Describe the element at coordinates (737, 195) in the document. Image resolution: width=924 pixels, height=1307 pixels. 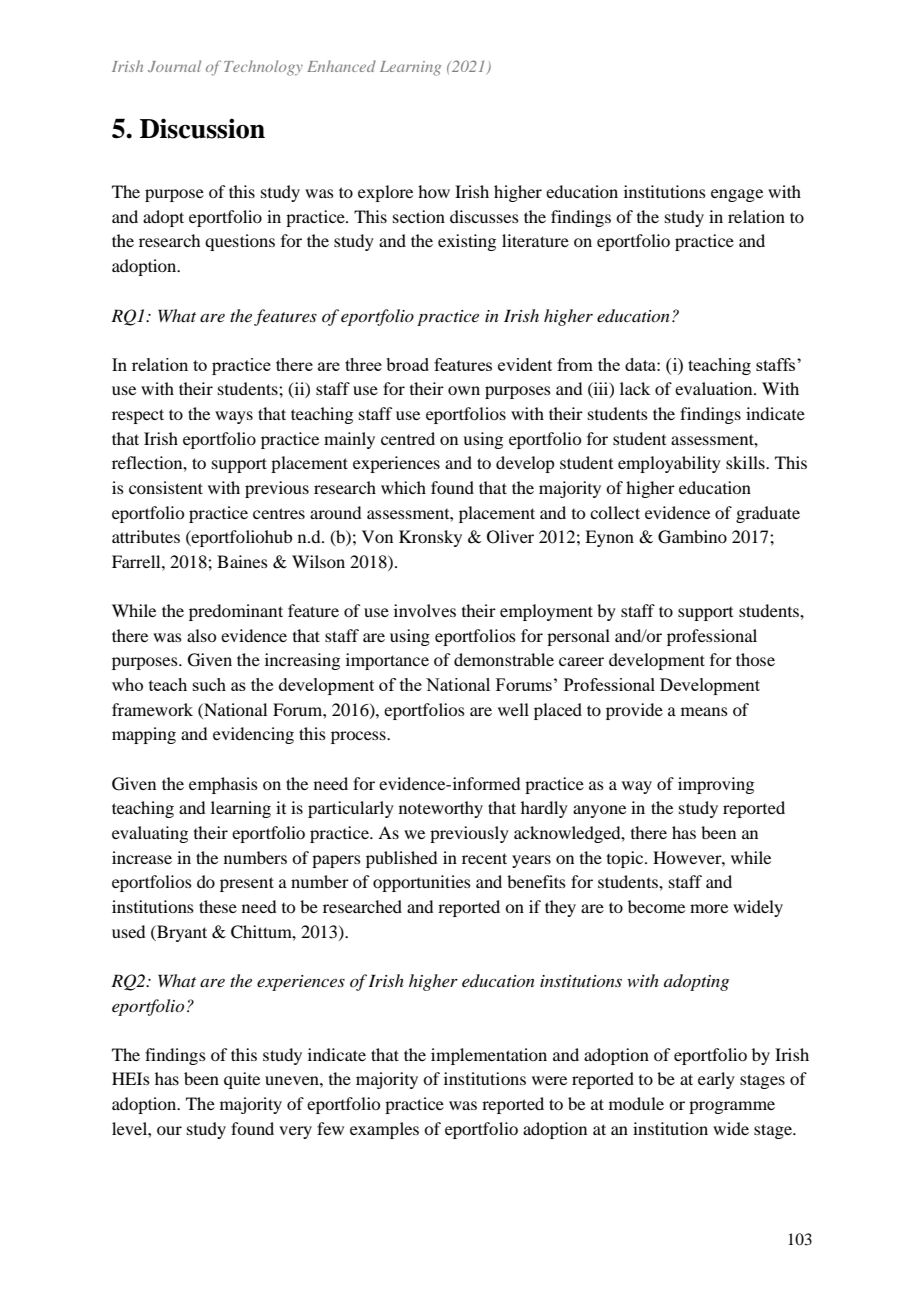
I see `engage` at that location.
